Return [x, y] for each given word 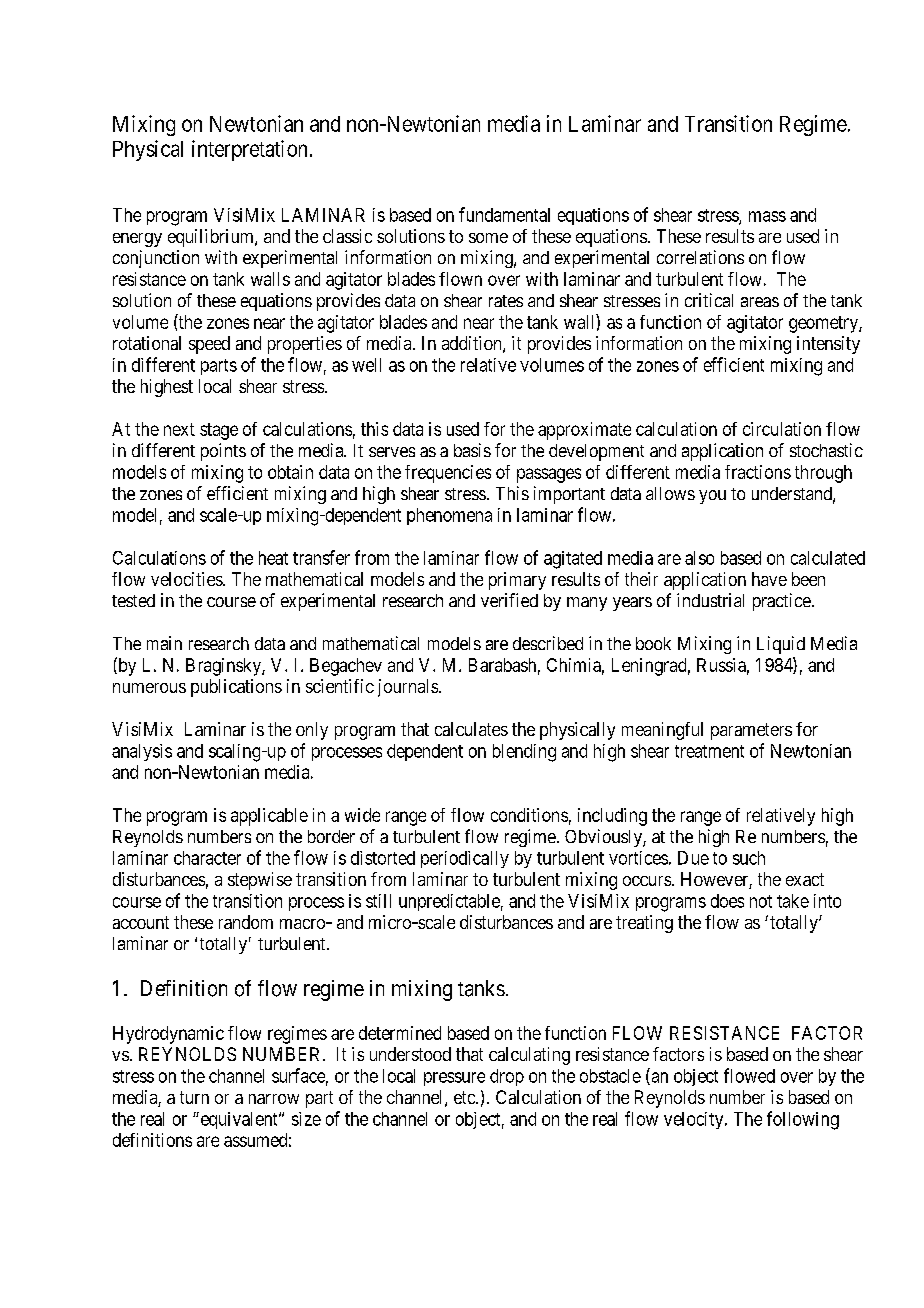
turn [194, 1097]
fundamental [504, 214]
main [164, 643]
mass [767, 216]
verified [509, 600]
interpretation [249, 150]
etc [465, 1097]
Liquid [781, 645]
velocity [695, 1120]
